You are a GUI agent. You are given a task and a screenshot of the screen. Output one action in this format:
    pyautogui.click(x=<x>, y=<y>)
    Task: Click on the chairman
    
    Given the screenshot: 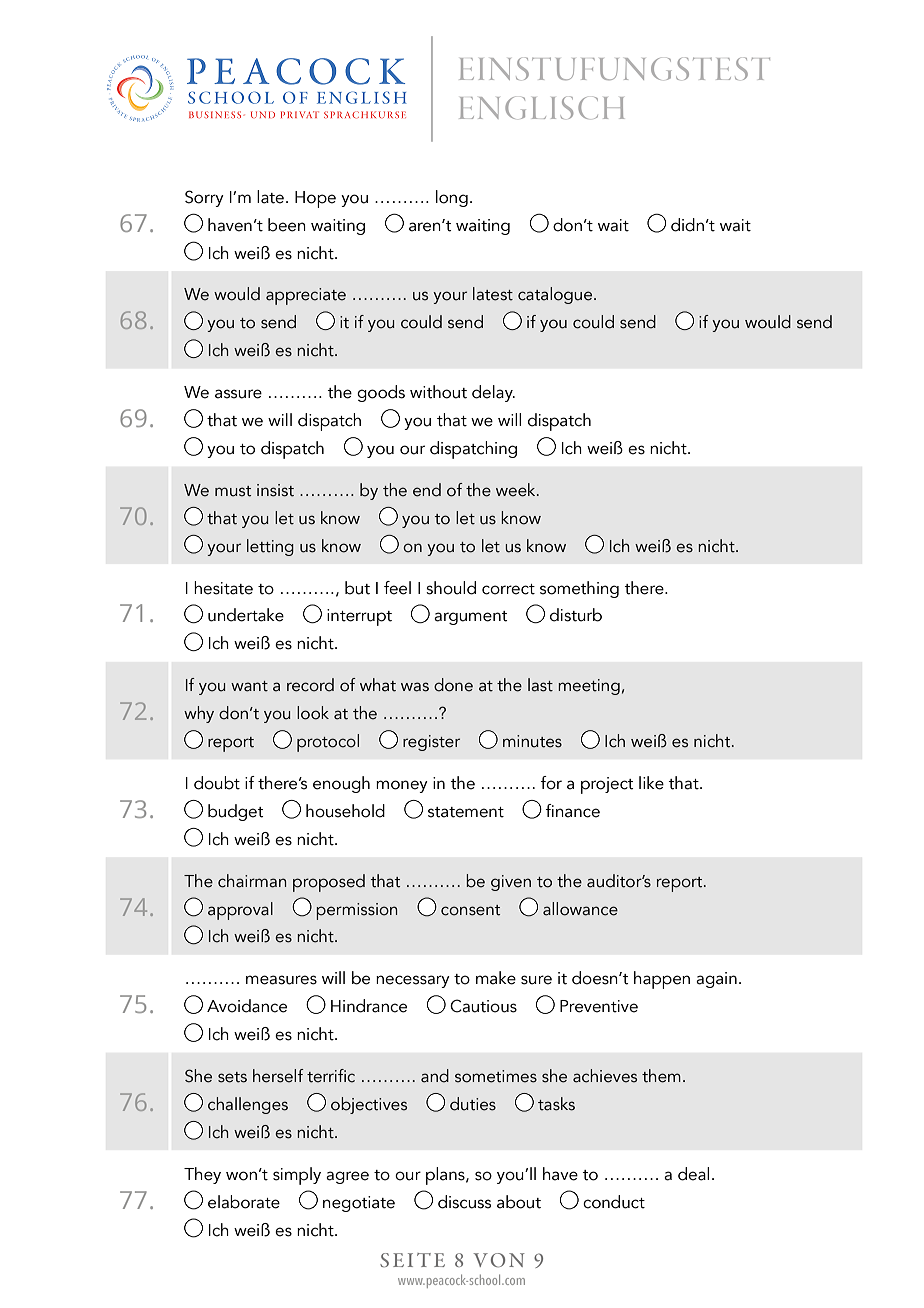 What is the action you would take?
    pyautogui.click(x=252, y=881)
